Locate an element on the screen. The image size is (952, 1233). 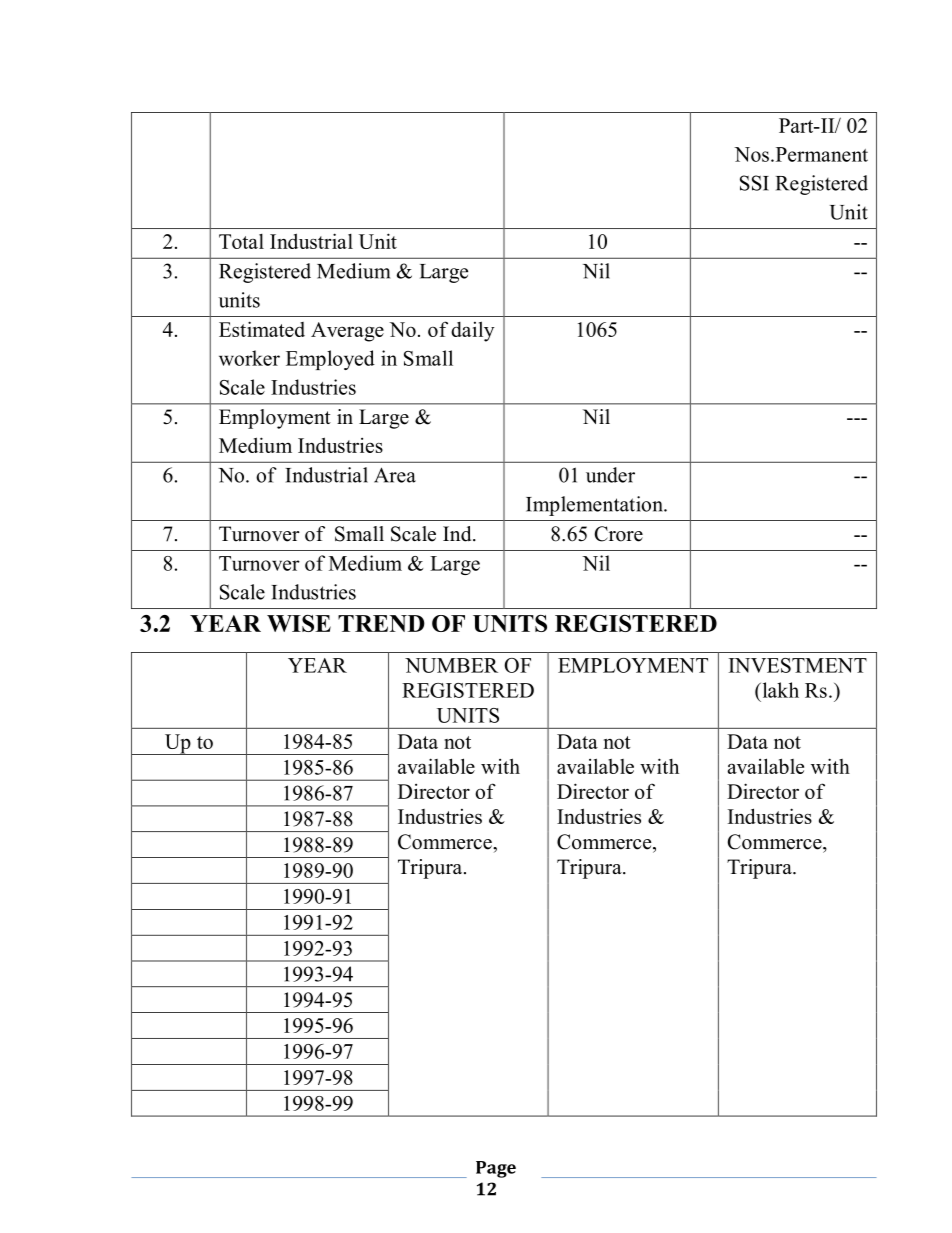
Page is located at coordinates (496, 1169).
